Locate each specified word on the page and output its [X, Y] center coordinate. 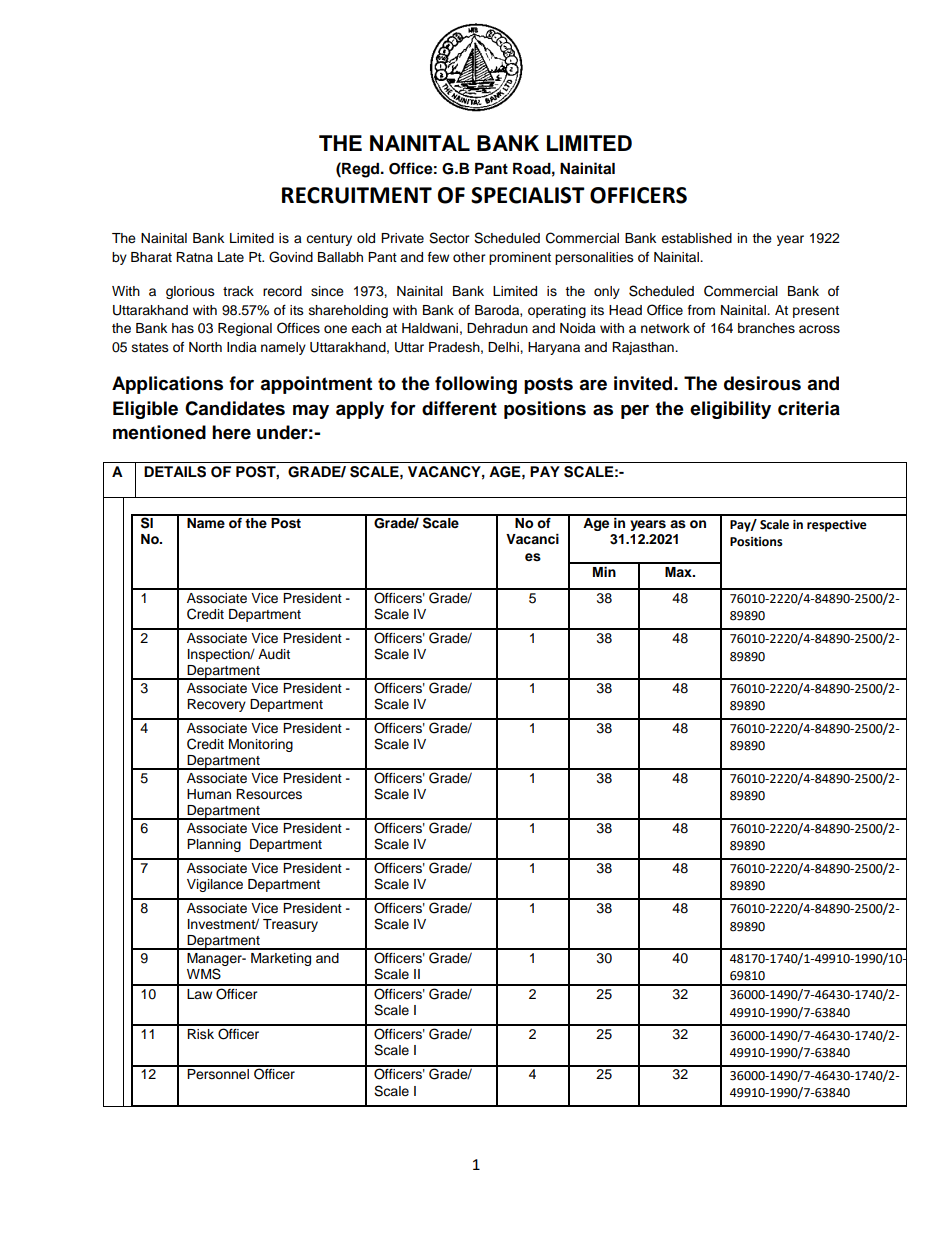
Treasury [290, 925]
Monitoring [261, 745]
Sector [449, 238]
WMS [204, 974]
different [459, 408]
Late [231, 257]
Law [199, 994]
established [696, 238]
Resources [269, 794]
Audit [274, 654]
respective [837, 526]
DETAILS [175, 472]
